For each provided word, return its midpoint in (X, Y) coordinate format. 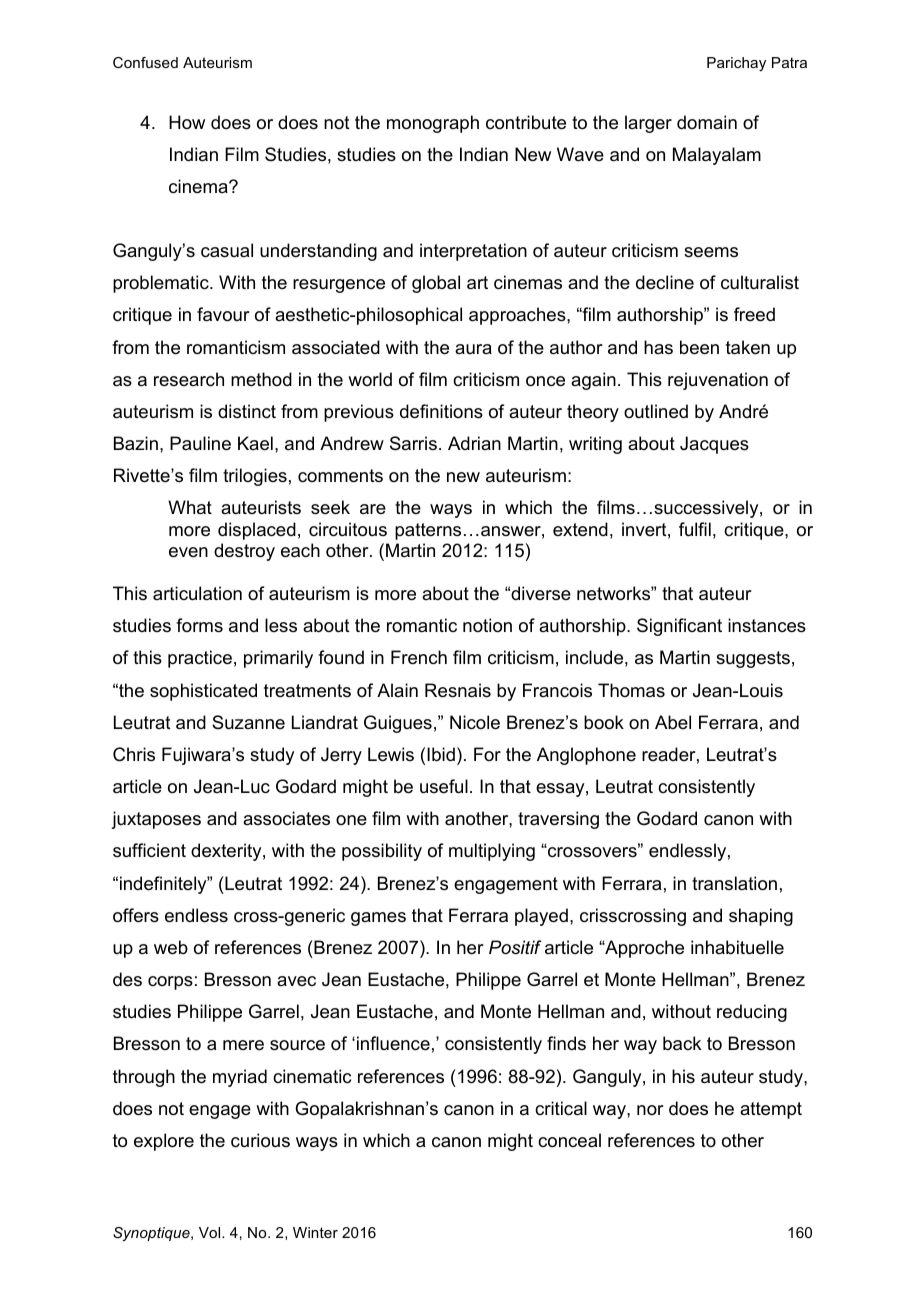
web (171, 947)
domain (707, 122)
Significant (679, 627)
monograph (433, 124)
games (378, 919)
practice (200, 659)
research (189, 379)
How (187, 122)
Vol (211, 1232)
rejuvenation (718, 381)
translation (734, 883)
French (419, 657)
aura (473, 349)
